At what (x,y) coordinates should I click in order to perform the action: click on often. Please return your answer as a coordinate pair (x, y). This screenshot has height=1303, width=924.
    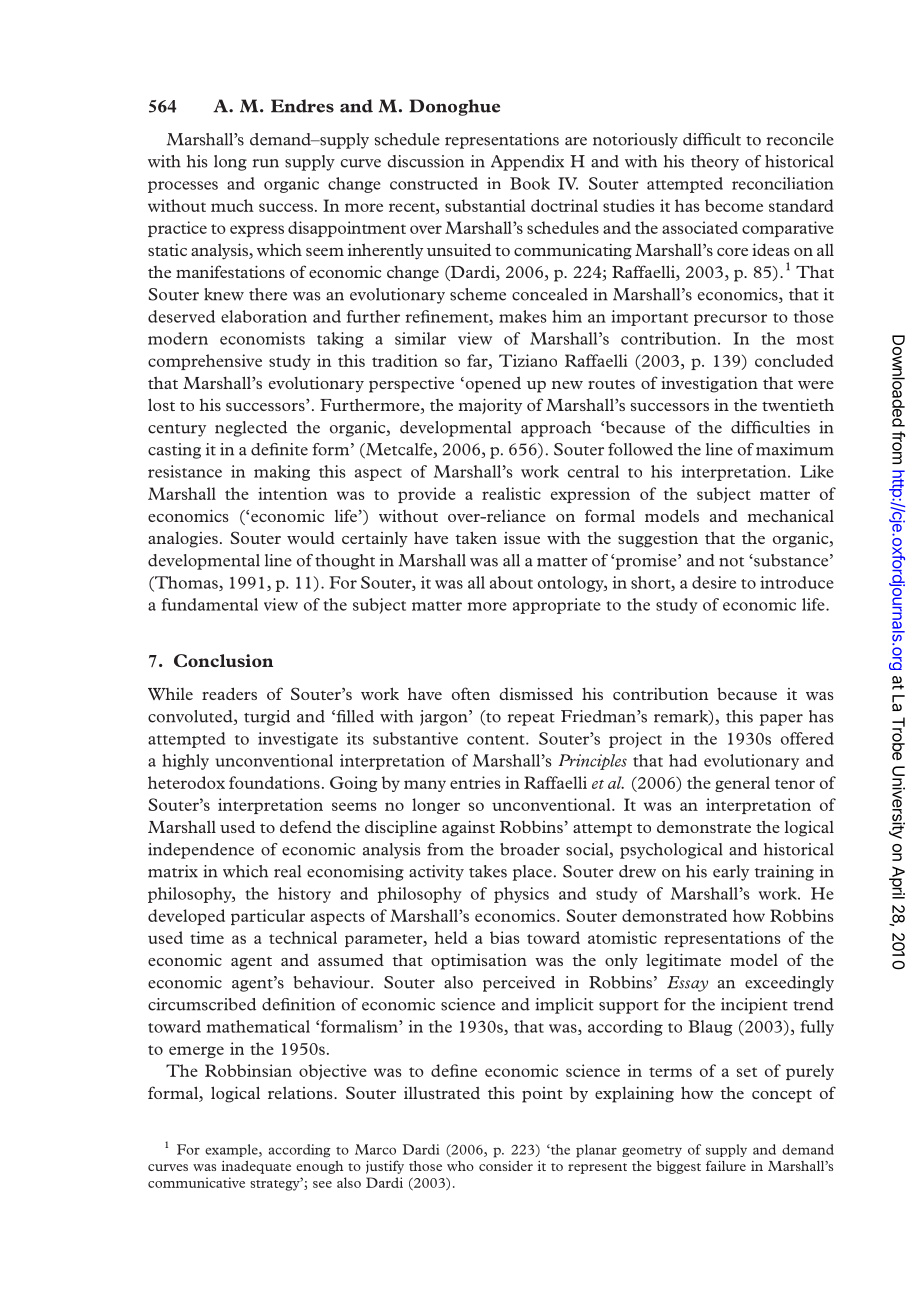
    Looking at the image, I should click on (471, 693).
